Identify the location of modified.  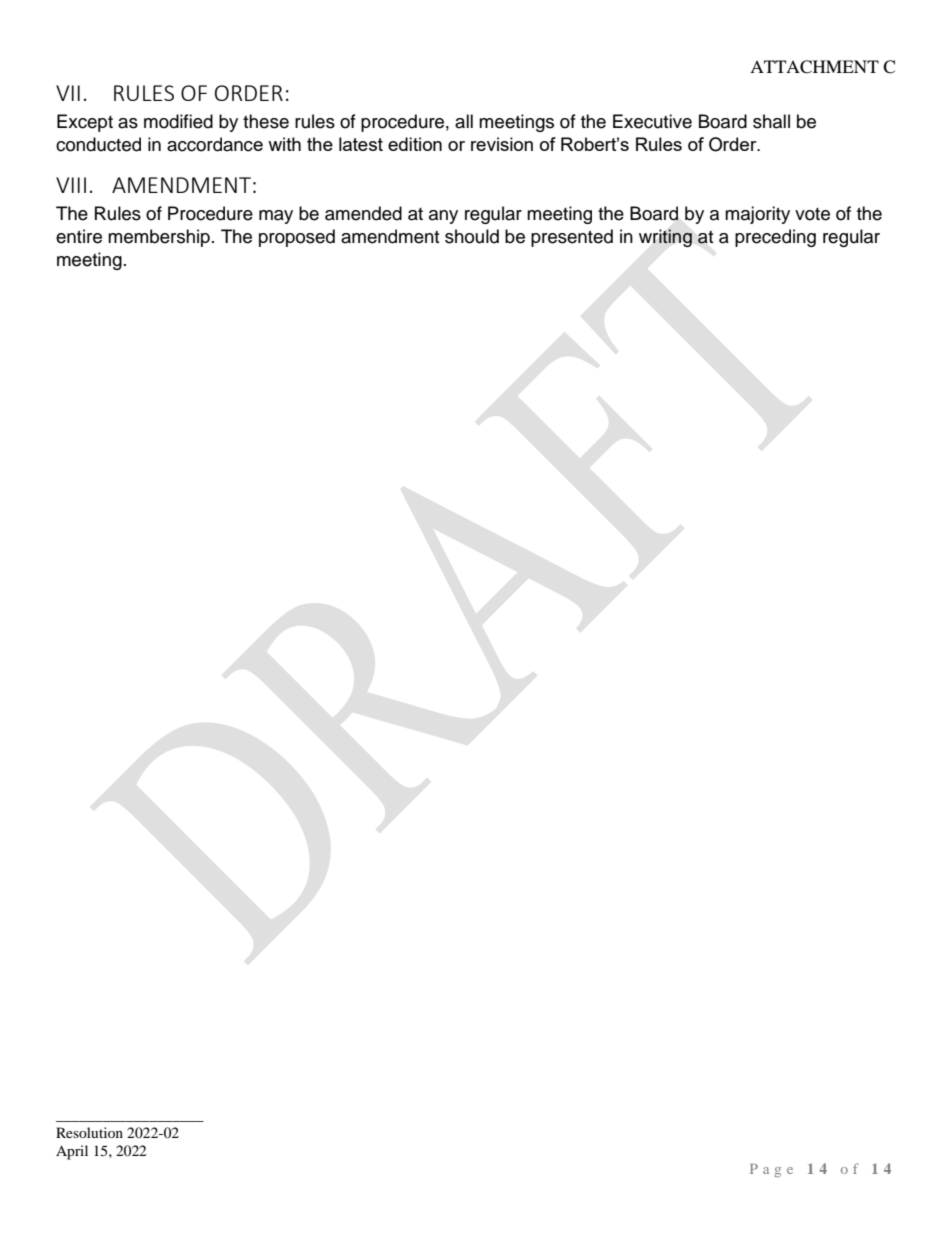
(178, 121).
